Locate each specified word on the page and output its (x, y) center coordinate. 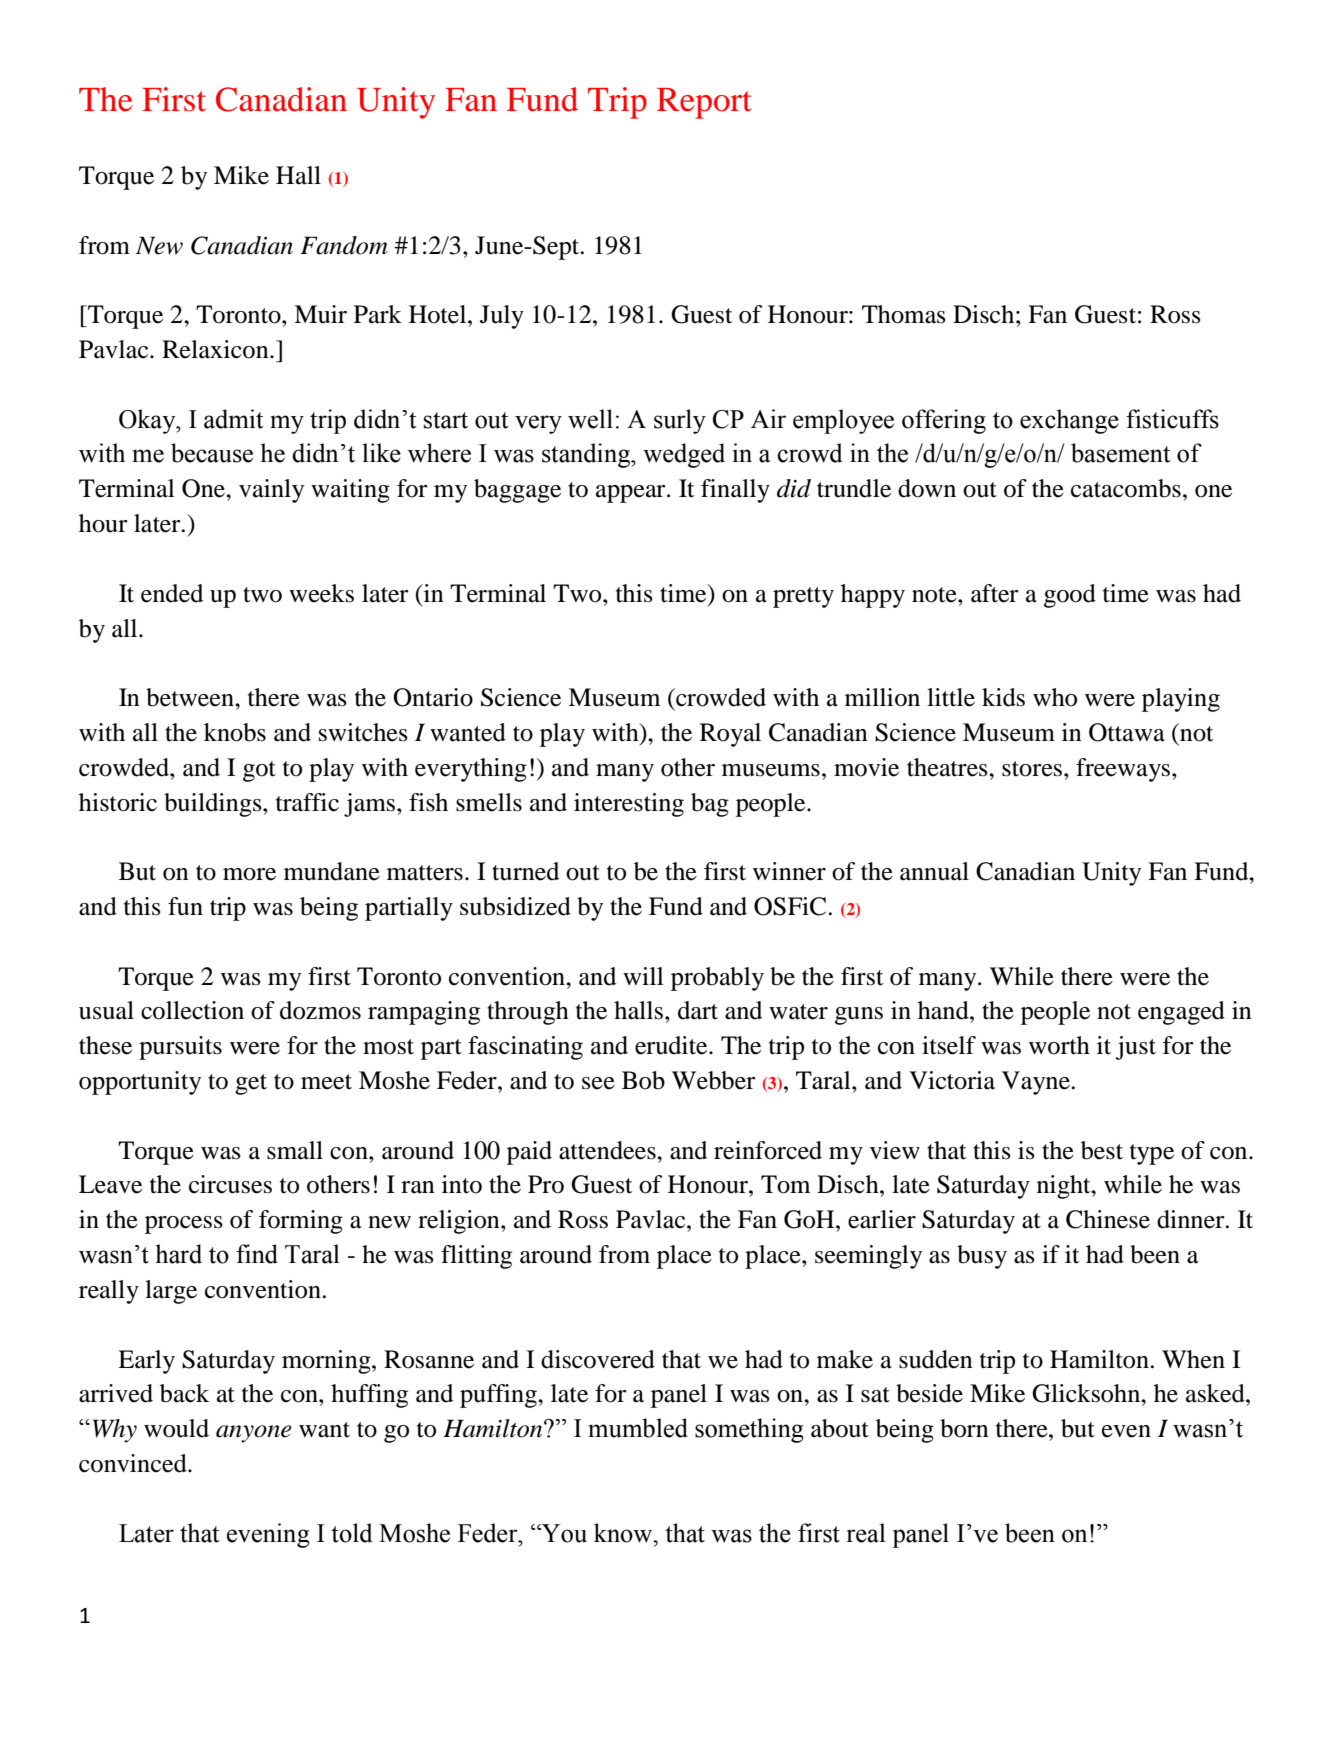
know (624, 1533)
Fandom (344, 245)
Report (704, 103)
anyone (254, 1434)
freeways (1124, 770)
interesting (629, 805)
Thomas (904, 314)
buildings (214, 805)
